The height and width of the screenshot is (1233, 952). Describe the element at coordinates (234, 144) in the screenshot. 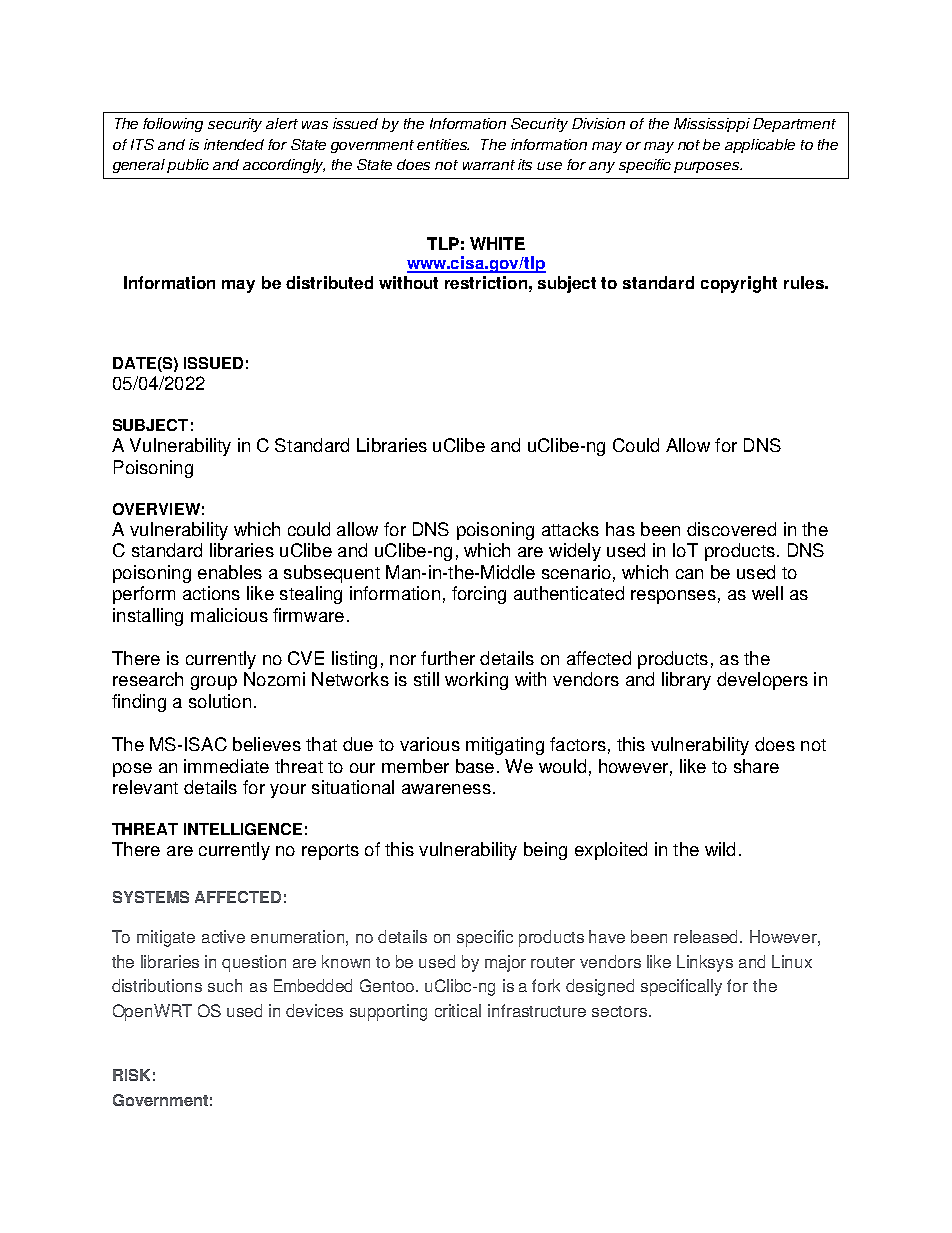

I see `intended` at that location.
